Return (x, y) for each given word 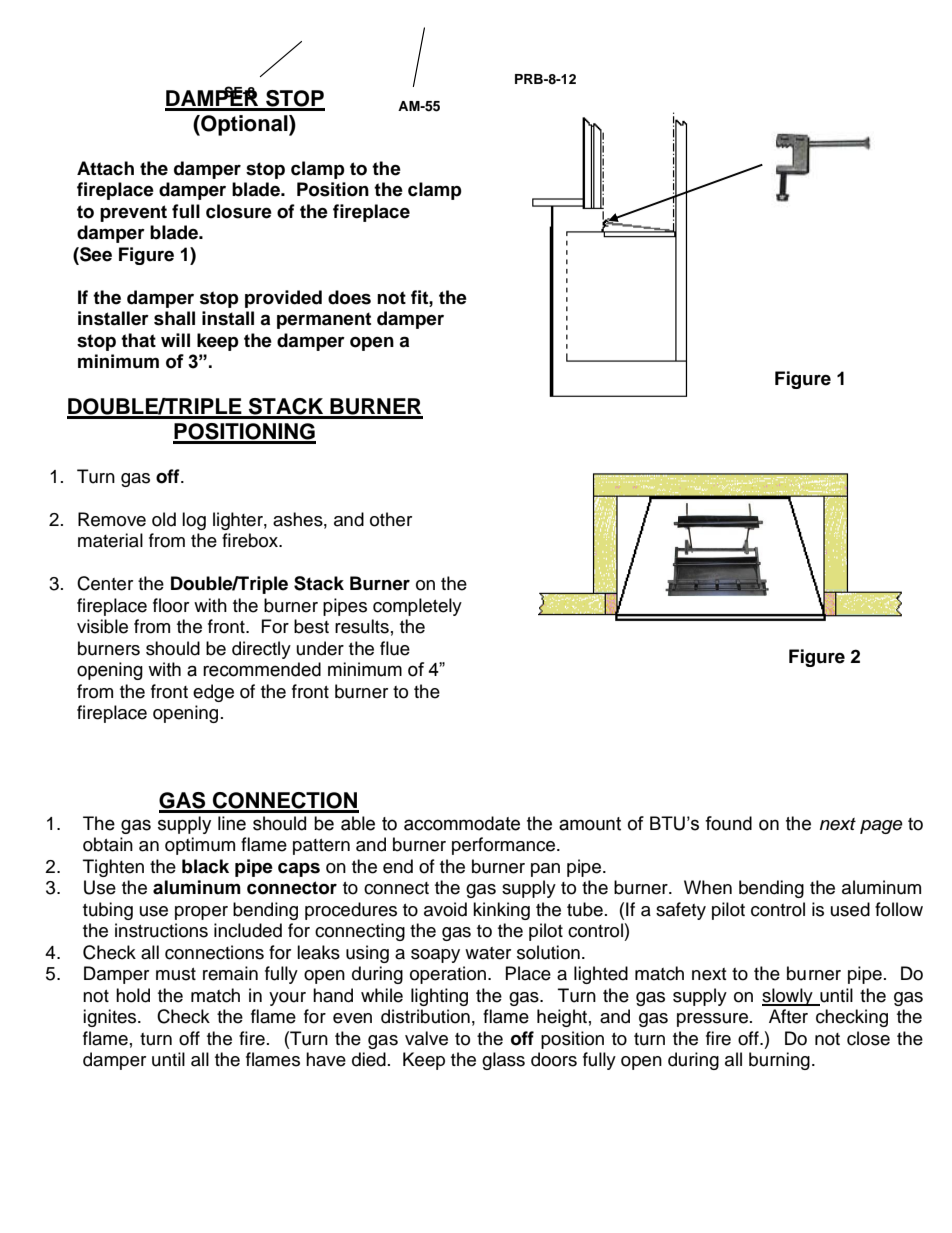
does (349, 297)
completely (417, 607)
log (194, 521)
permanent (324, 320)
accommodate (462, 823)
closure (239, 211)
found (728, 823)
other (391, 519)
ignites (111, 1018)
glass (503, 1061)
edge (213, 693)
